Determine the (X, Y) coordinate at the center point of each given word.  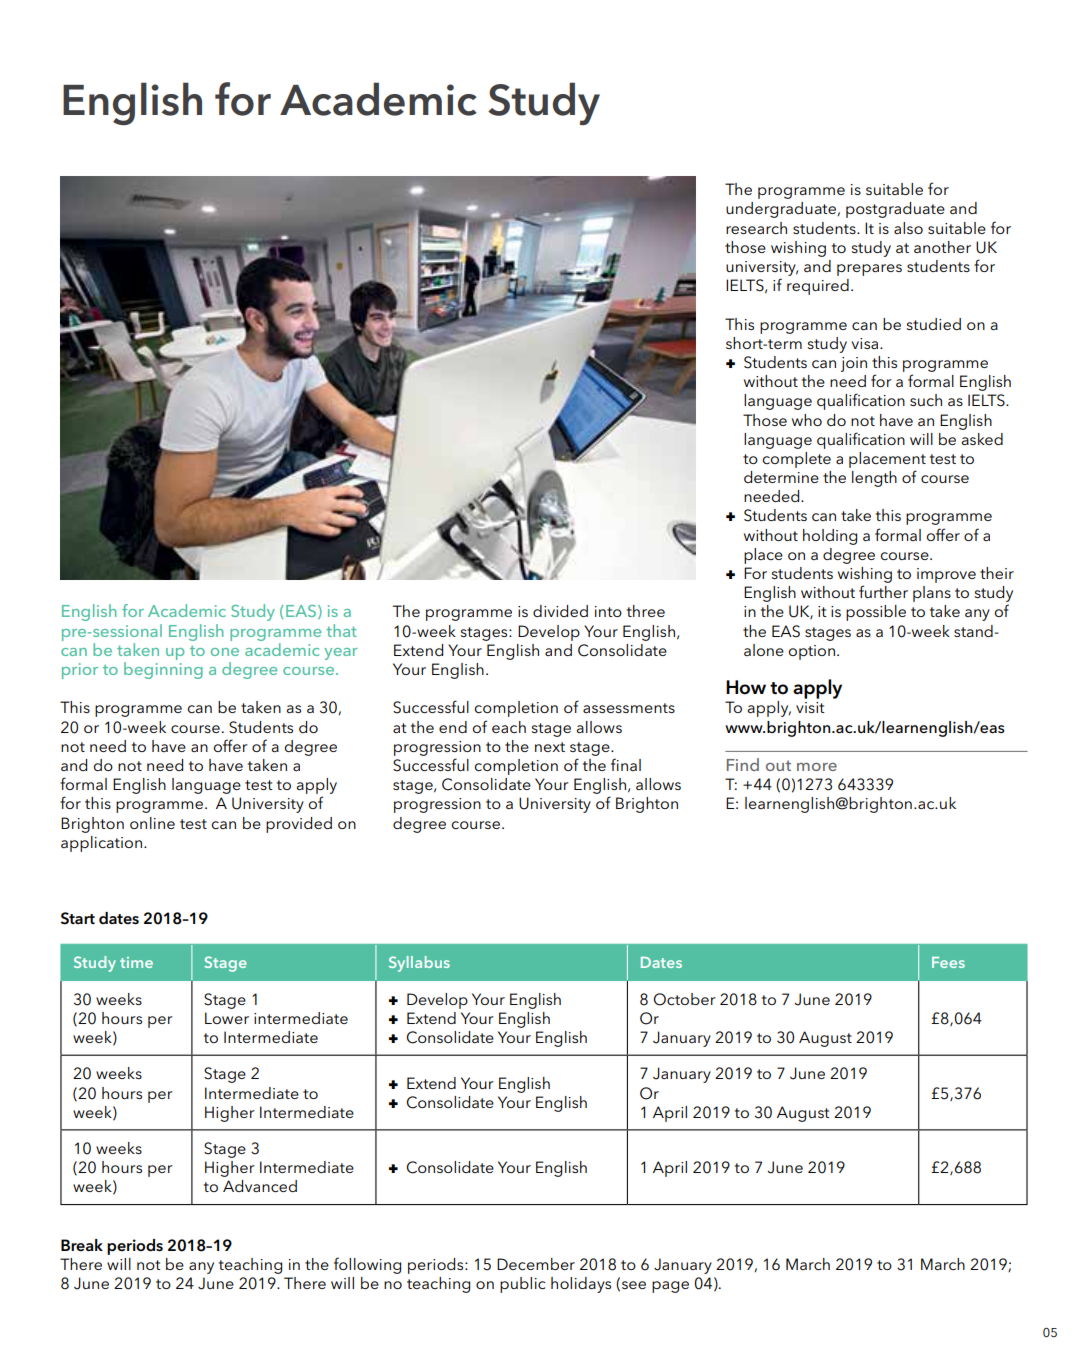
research (756, 228)
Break (82, 1245)
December (536, 1264)
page (670, 1287)
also (908, 228)
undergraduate (782, 210)
